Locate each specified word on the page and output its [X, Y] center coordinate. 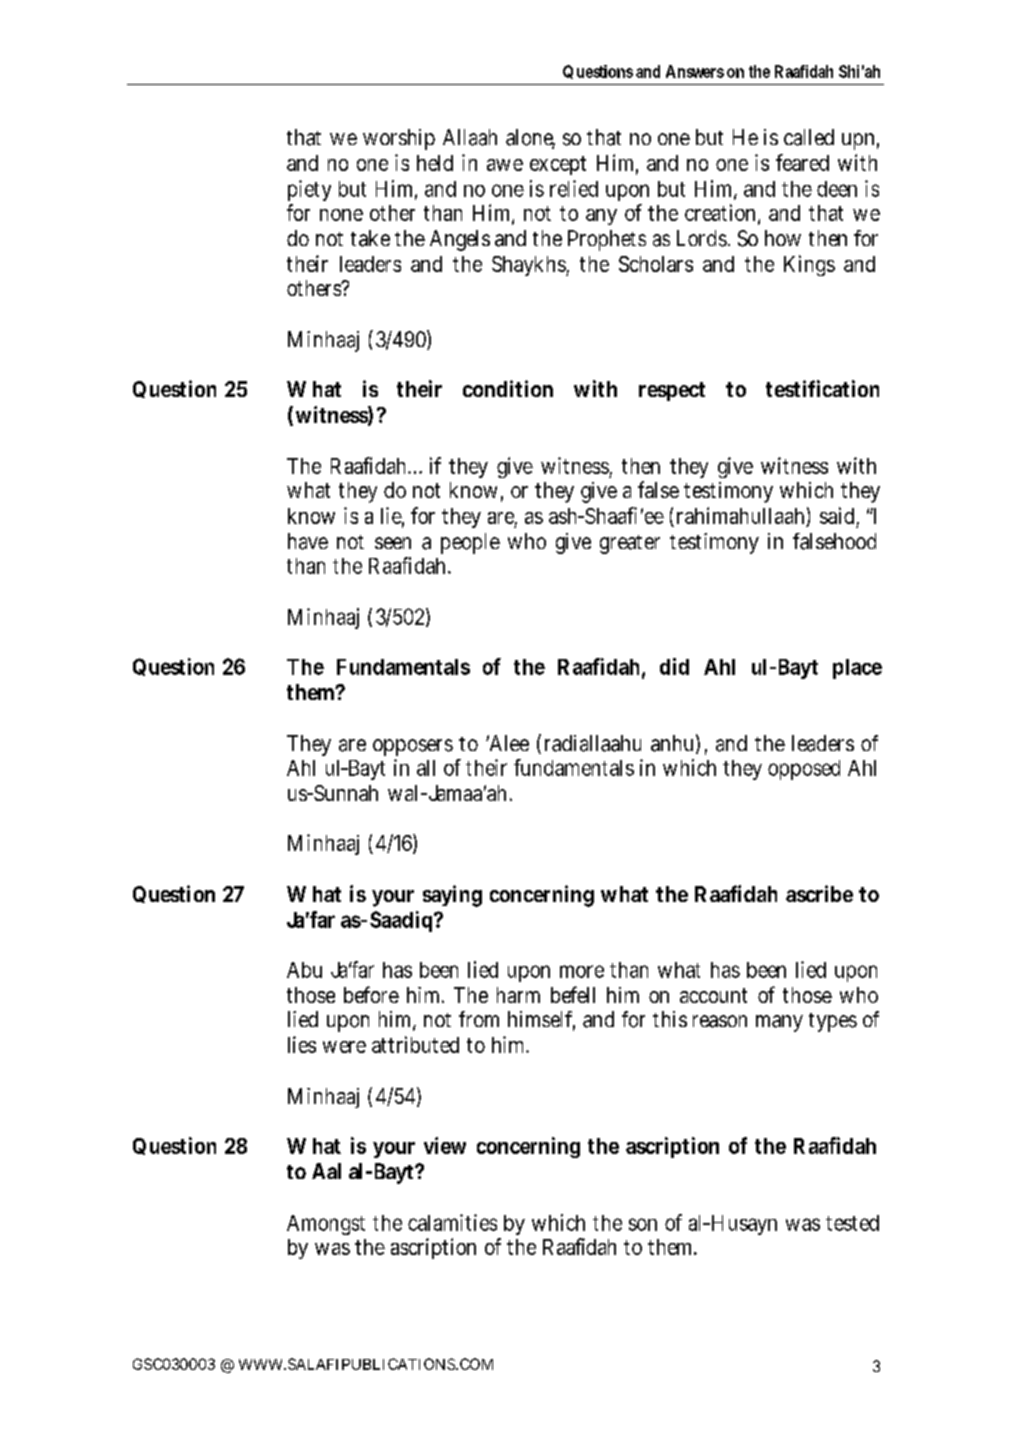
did [674, 666]
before [371, 994]
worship [399, 139]
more [582, 971]
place [857, 669]
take [370, 238]
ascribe [819, 893]
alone [530, 138]
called [809, 137]
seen [393, 543]
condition [508, 388]
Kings [809, 265]
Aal [326, 1171]
